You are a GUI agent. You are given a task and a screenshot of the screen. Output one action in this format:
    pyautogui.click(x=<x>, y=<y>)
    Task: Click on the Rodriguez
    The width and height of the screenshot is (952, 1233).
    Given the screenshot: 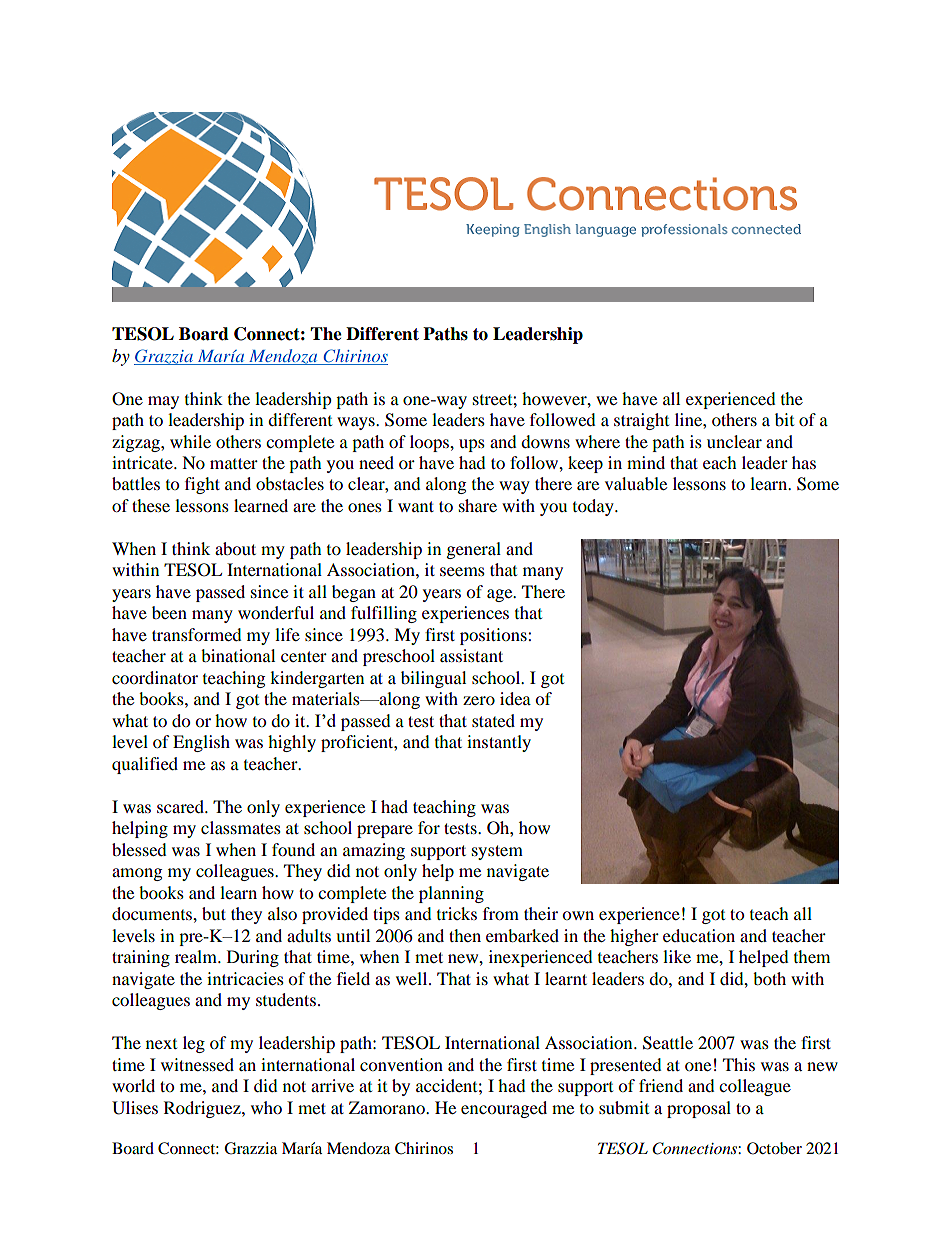 What is the action you would take?
    pyautogui.click(x=203, y=1109)
